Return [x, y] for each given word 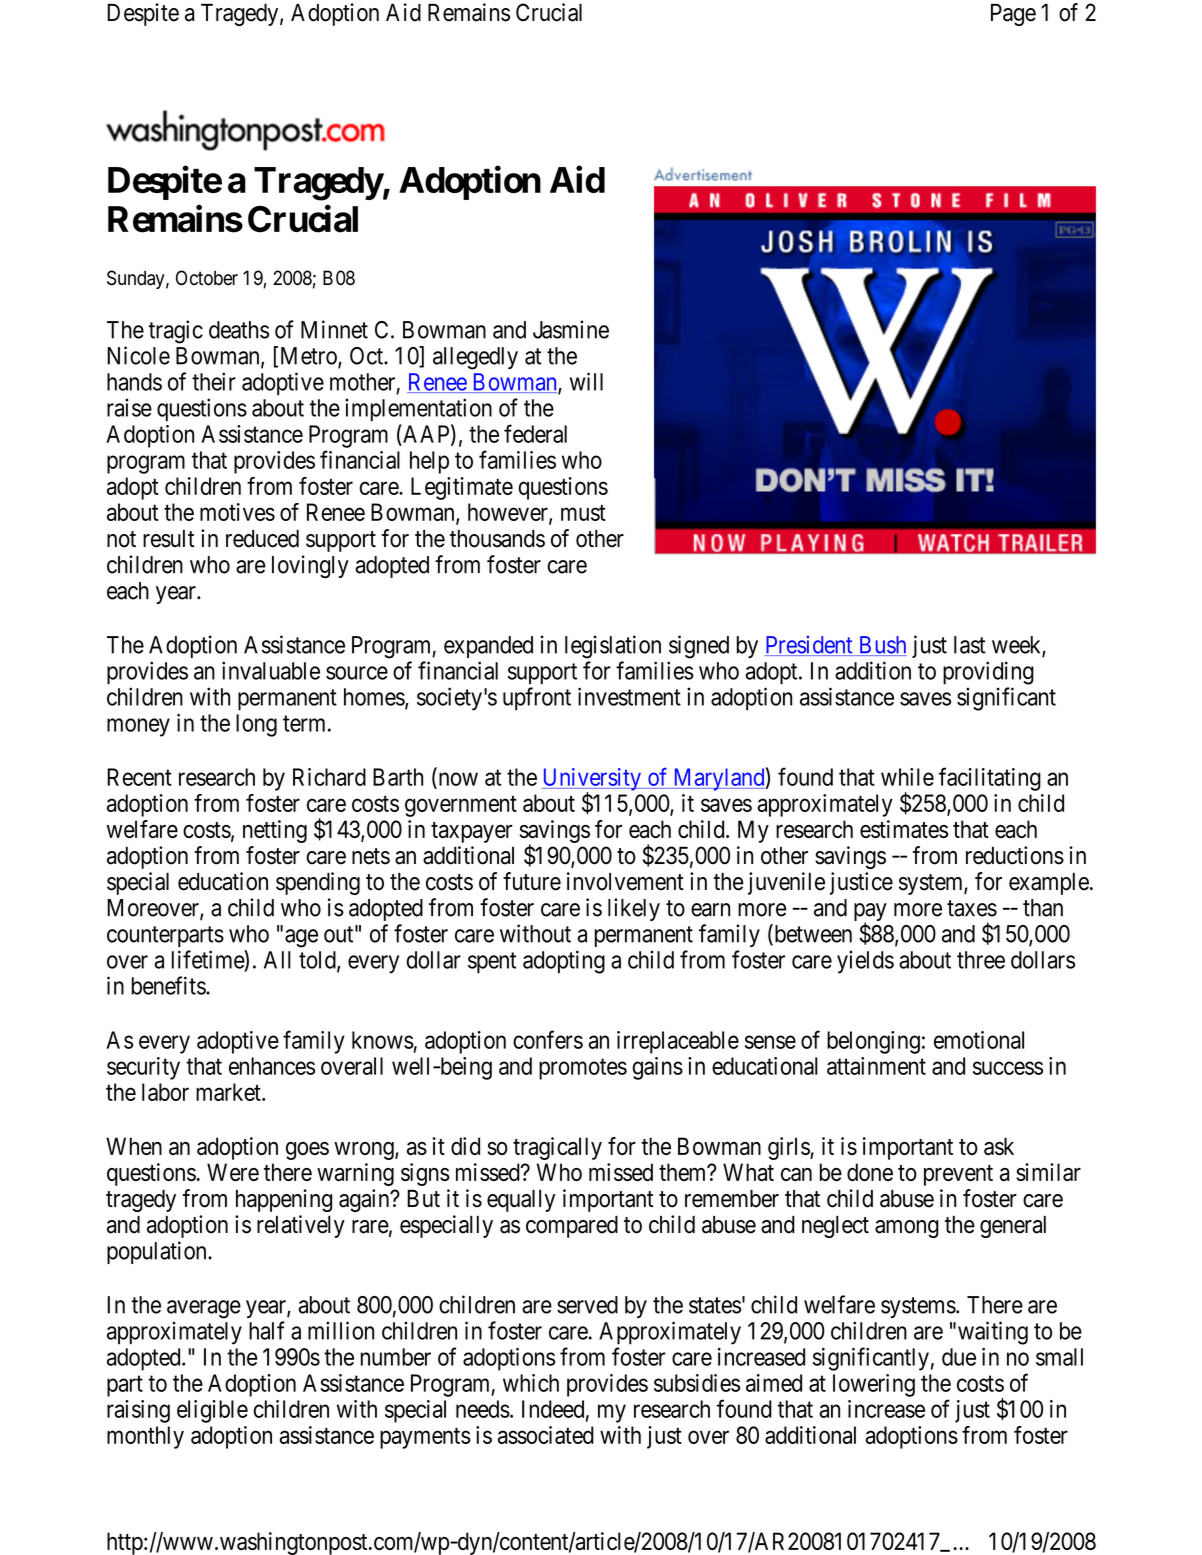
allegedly [475, 358]
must [583, 513]
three [981, 960]
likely [634, 909]
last [970, 645]
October [207, 278]
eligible [212, 1411]
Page [1013, 15]
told [318, 961]
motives [237, 512]
